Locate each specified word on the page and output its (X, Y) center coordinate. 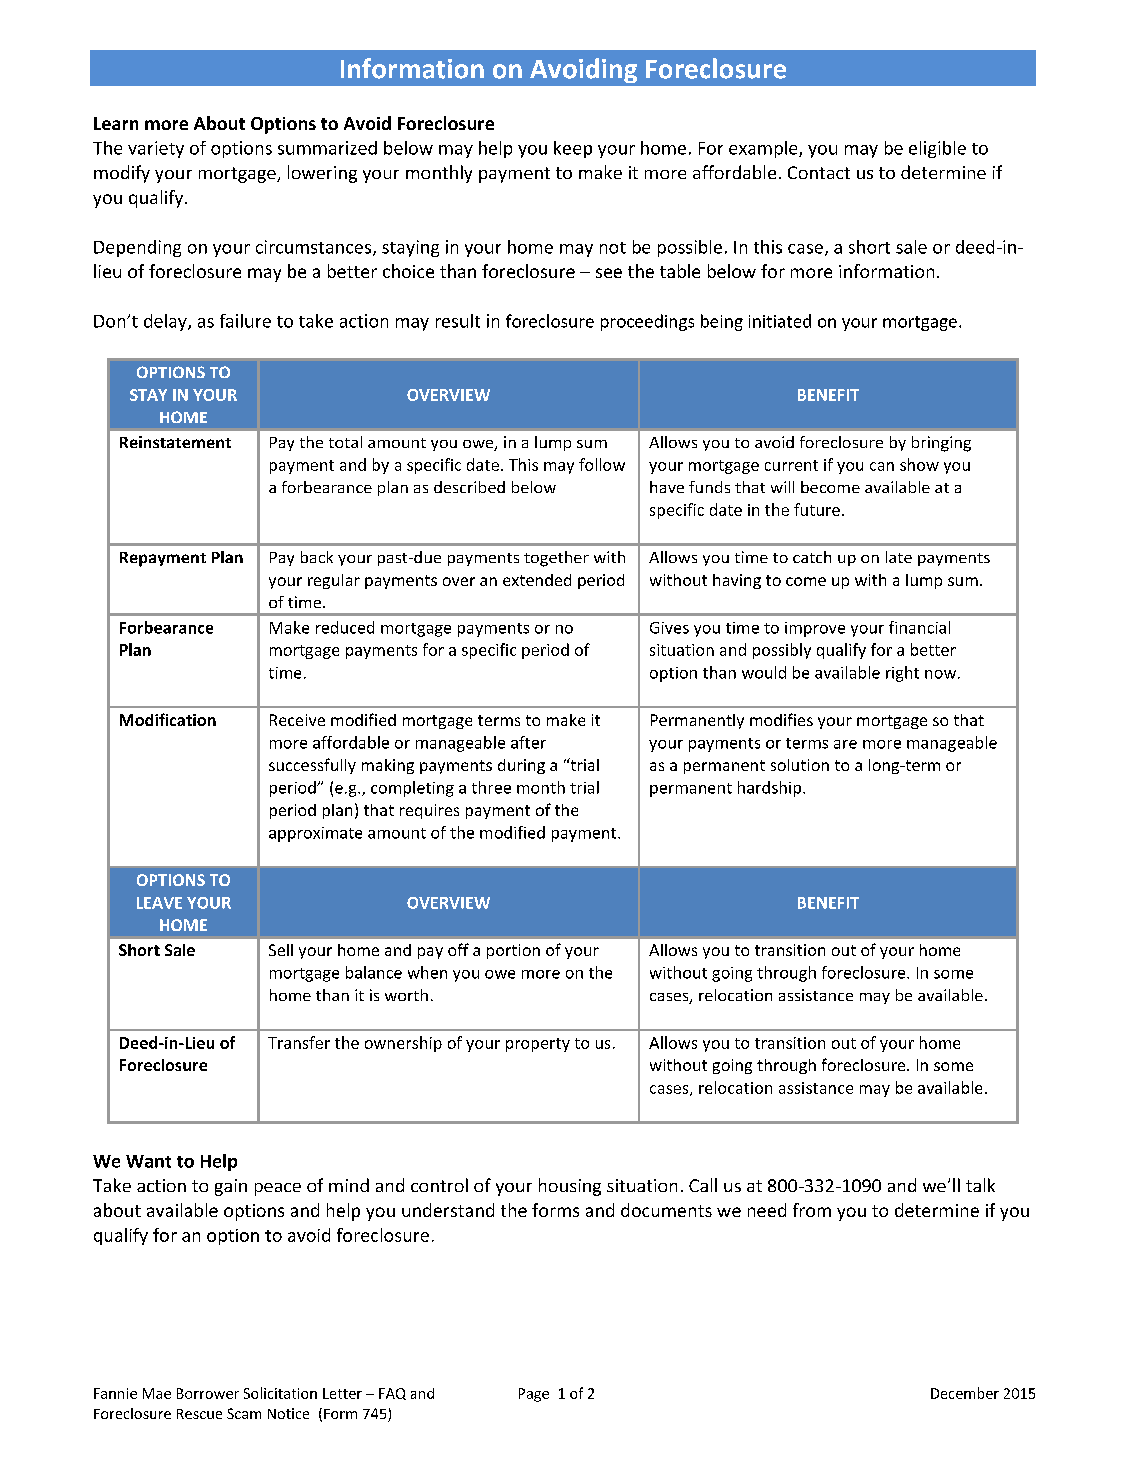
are (845, 744)
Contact (819, 172)
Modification (168, 719)
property (538, 1045)
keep (573, 149)
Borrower (208, 1393)
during (521, 766)
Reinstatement (175, 442)
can (882, 466)
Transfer (299, 1042)
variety (156, 149)
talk (980, 1185)
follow (602, 464)
